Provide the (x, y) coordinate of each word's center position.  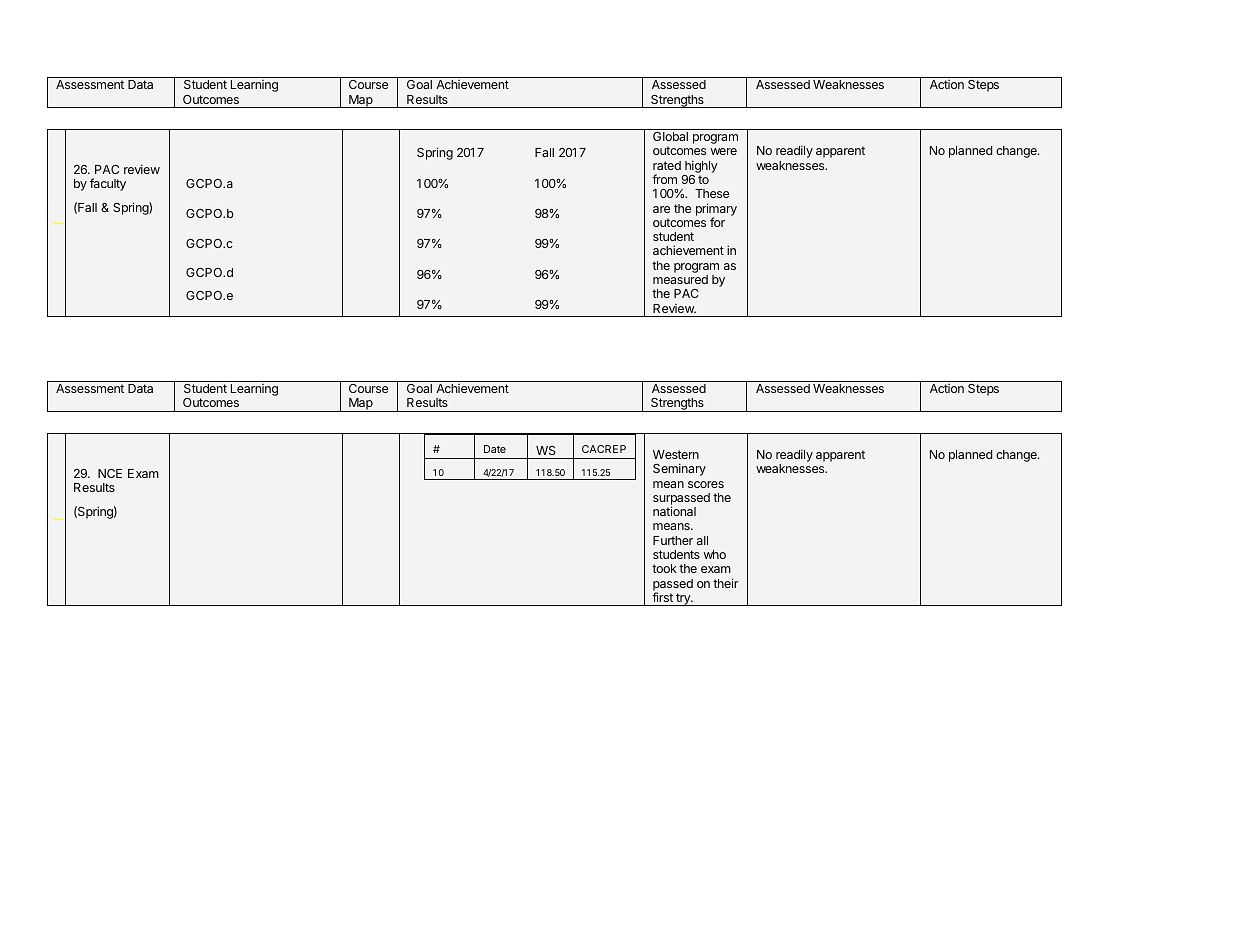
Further (673, 540)
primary (716, 210)
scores (706, 484)
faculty (108, 184)
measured (680, 279)
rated (667, 165)
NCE (110, 473)
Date (495, 449)
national (674, 511)
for (717, 222)
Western (676, 454)
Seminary (679, 469)
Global (670, 136)
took (664, 568)
